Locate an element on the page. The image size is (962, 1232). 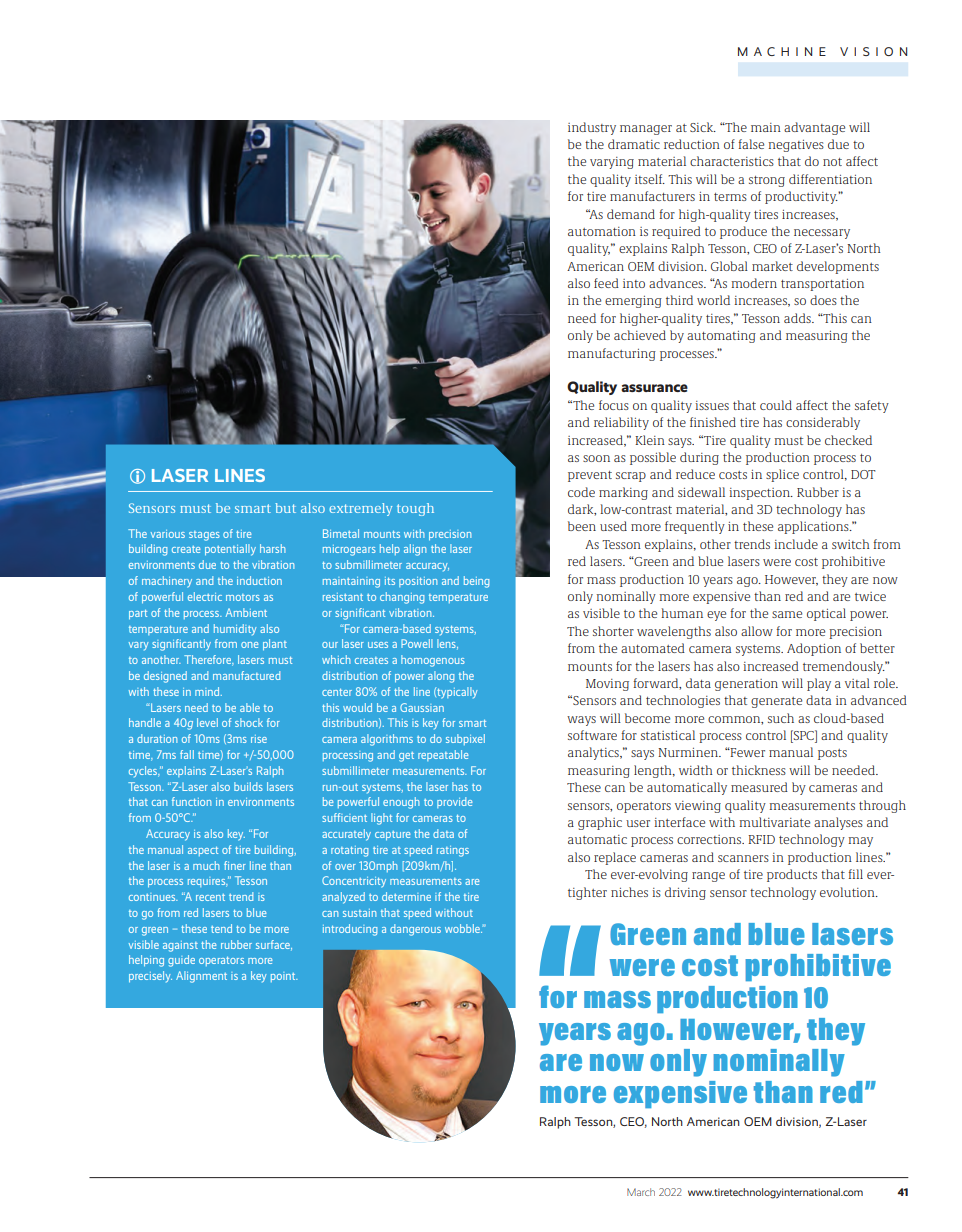
industry is located at coordinates (592, 128).
